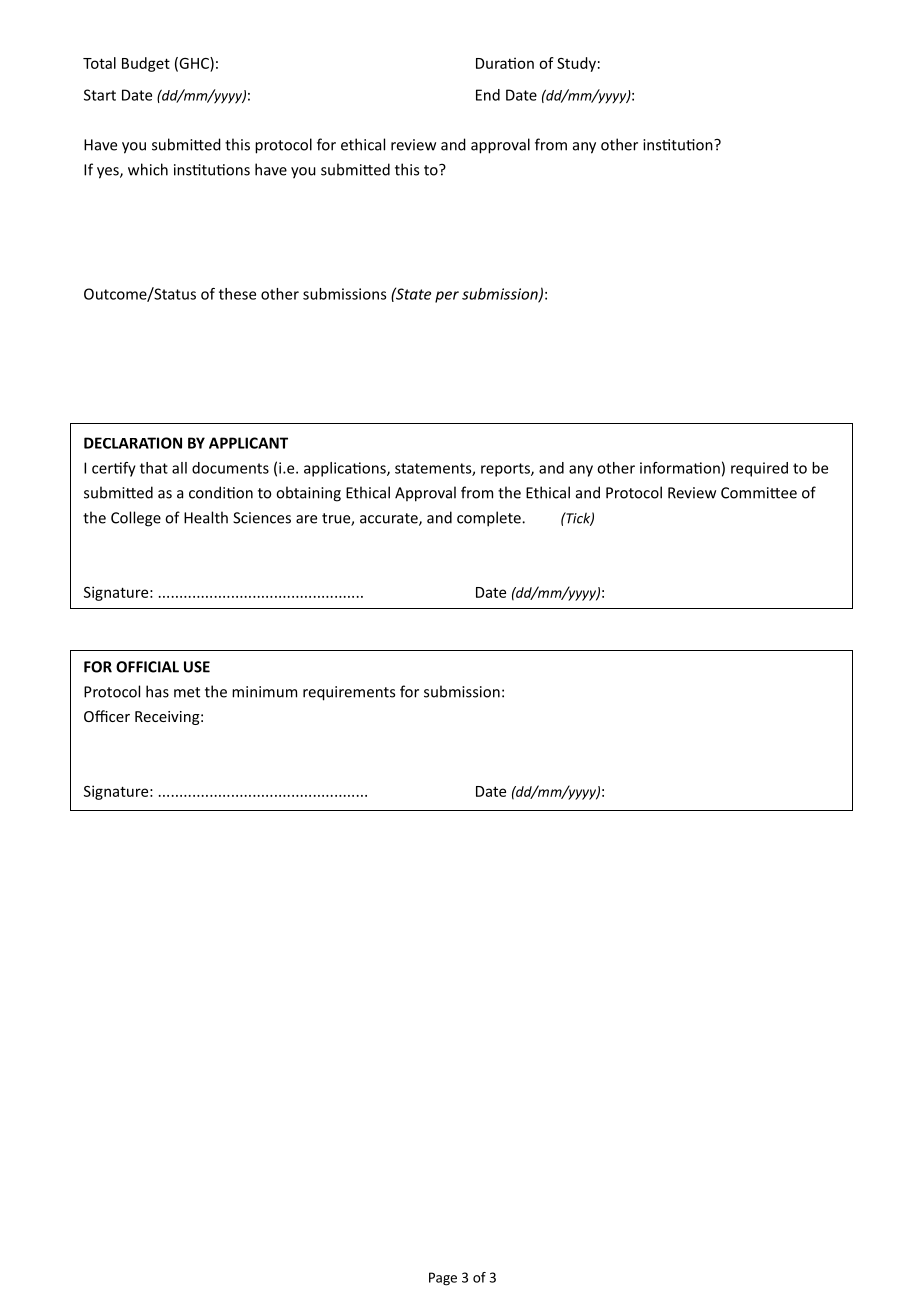  What do you see at coordinates (146, 64) in the page?
I see `Budget` at bounding box center [146, 64].
